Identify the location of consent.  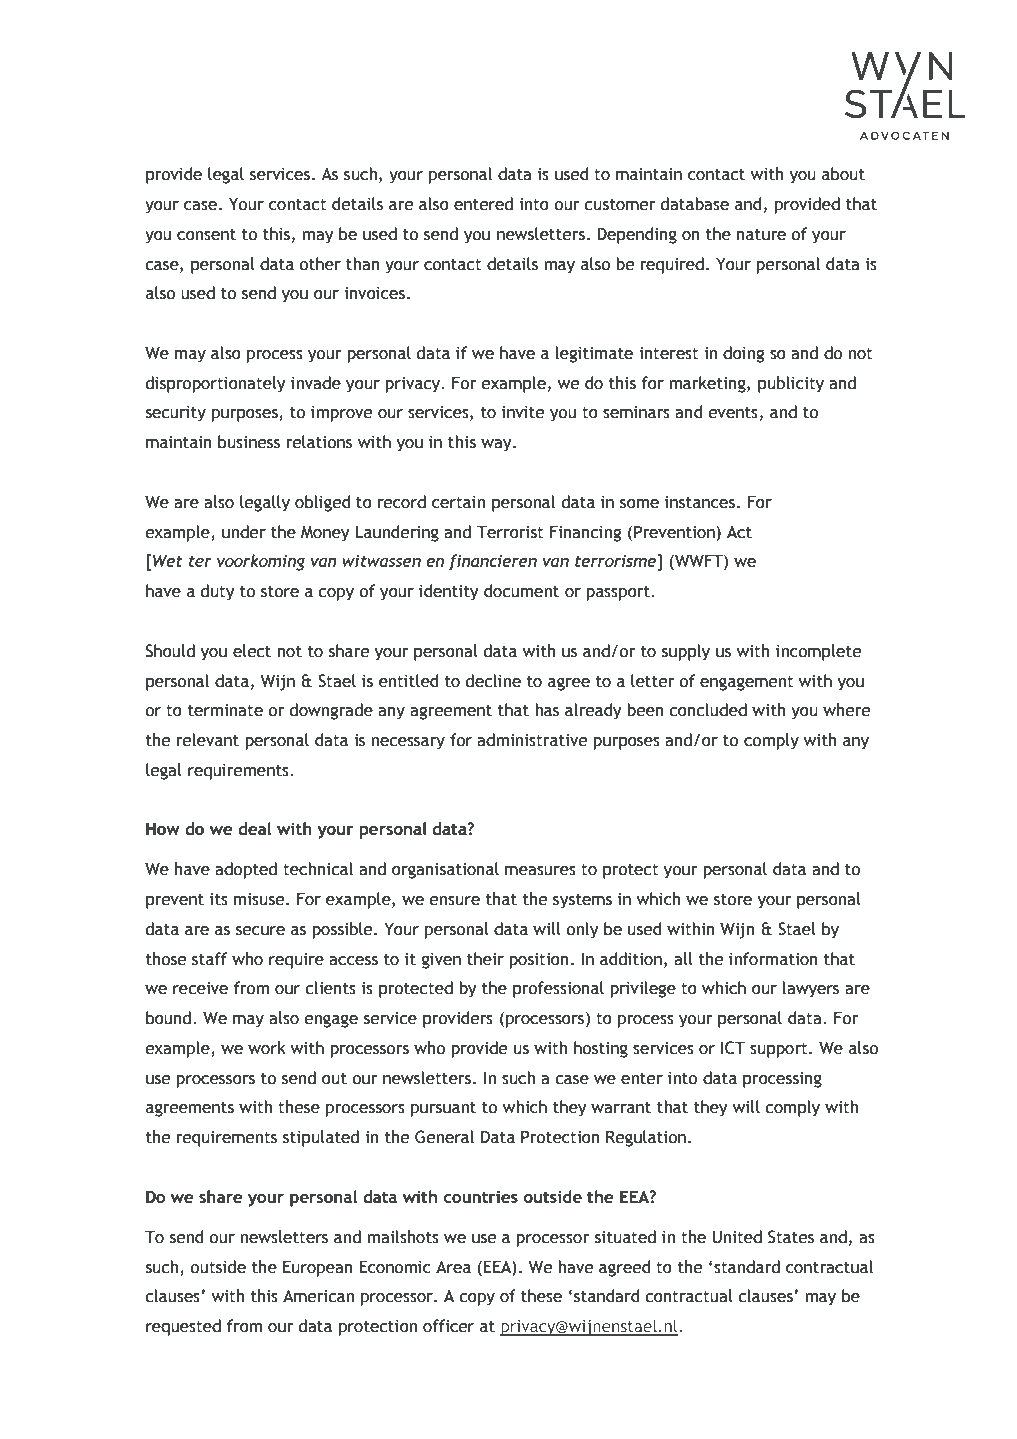
(206, 235).
